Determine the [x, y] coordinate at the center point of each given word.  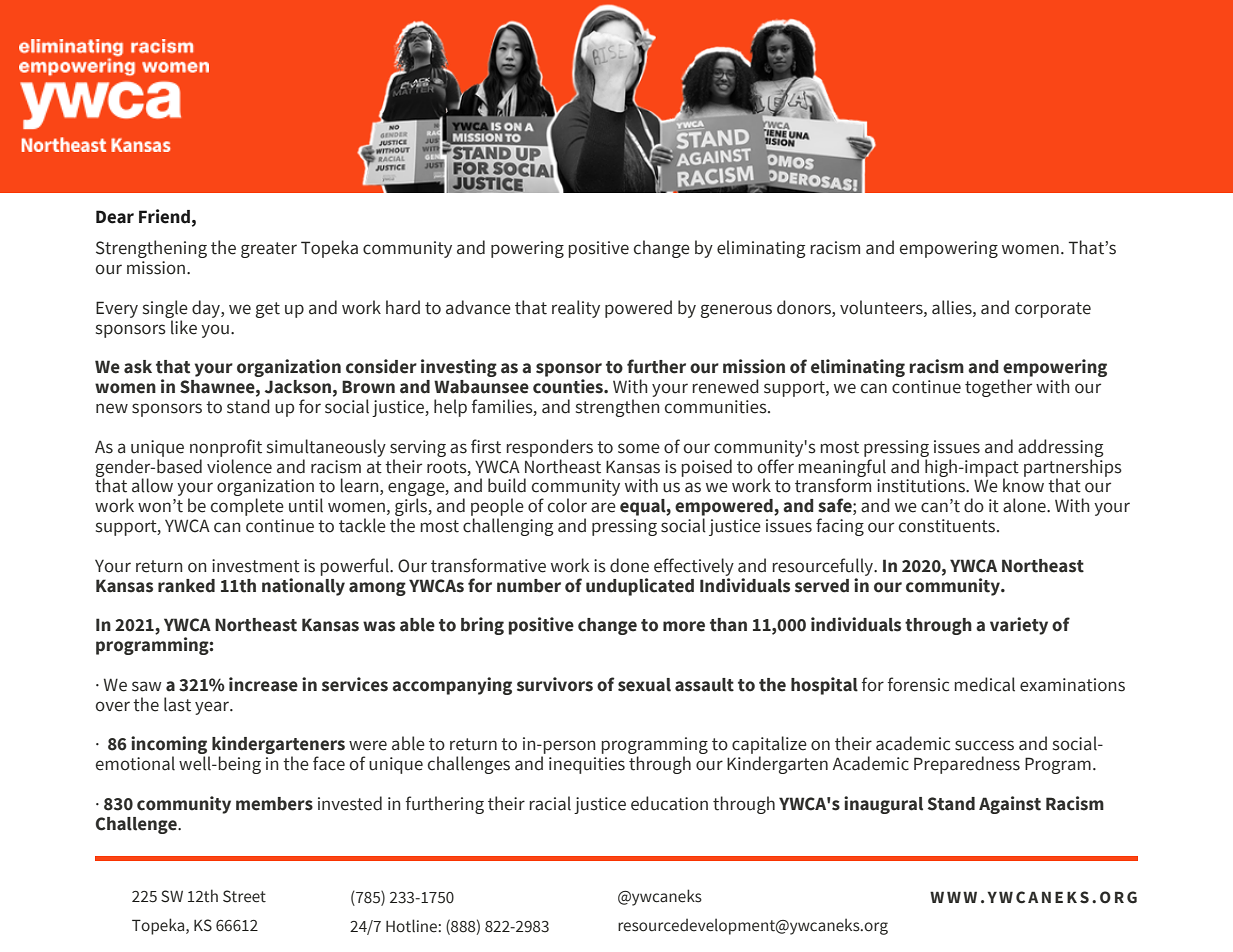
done [629, 565]
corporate [1053, 310]
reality [576, 309]
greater [269, 250]
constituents [948, 526]
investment [256, 566]
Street [244, 896]
